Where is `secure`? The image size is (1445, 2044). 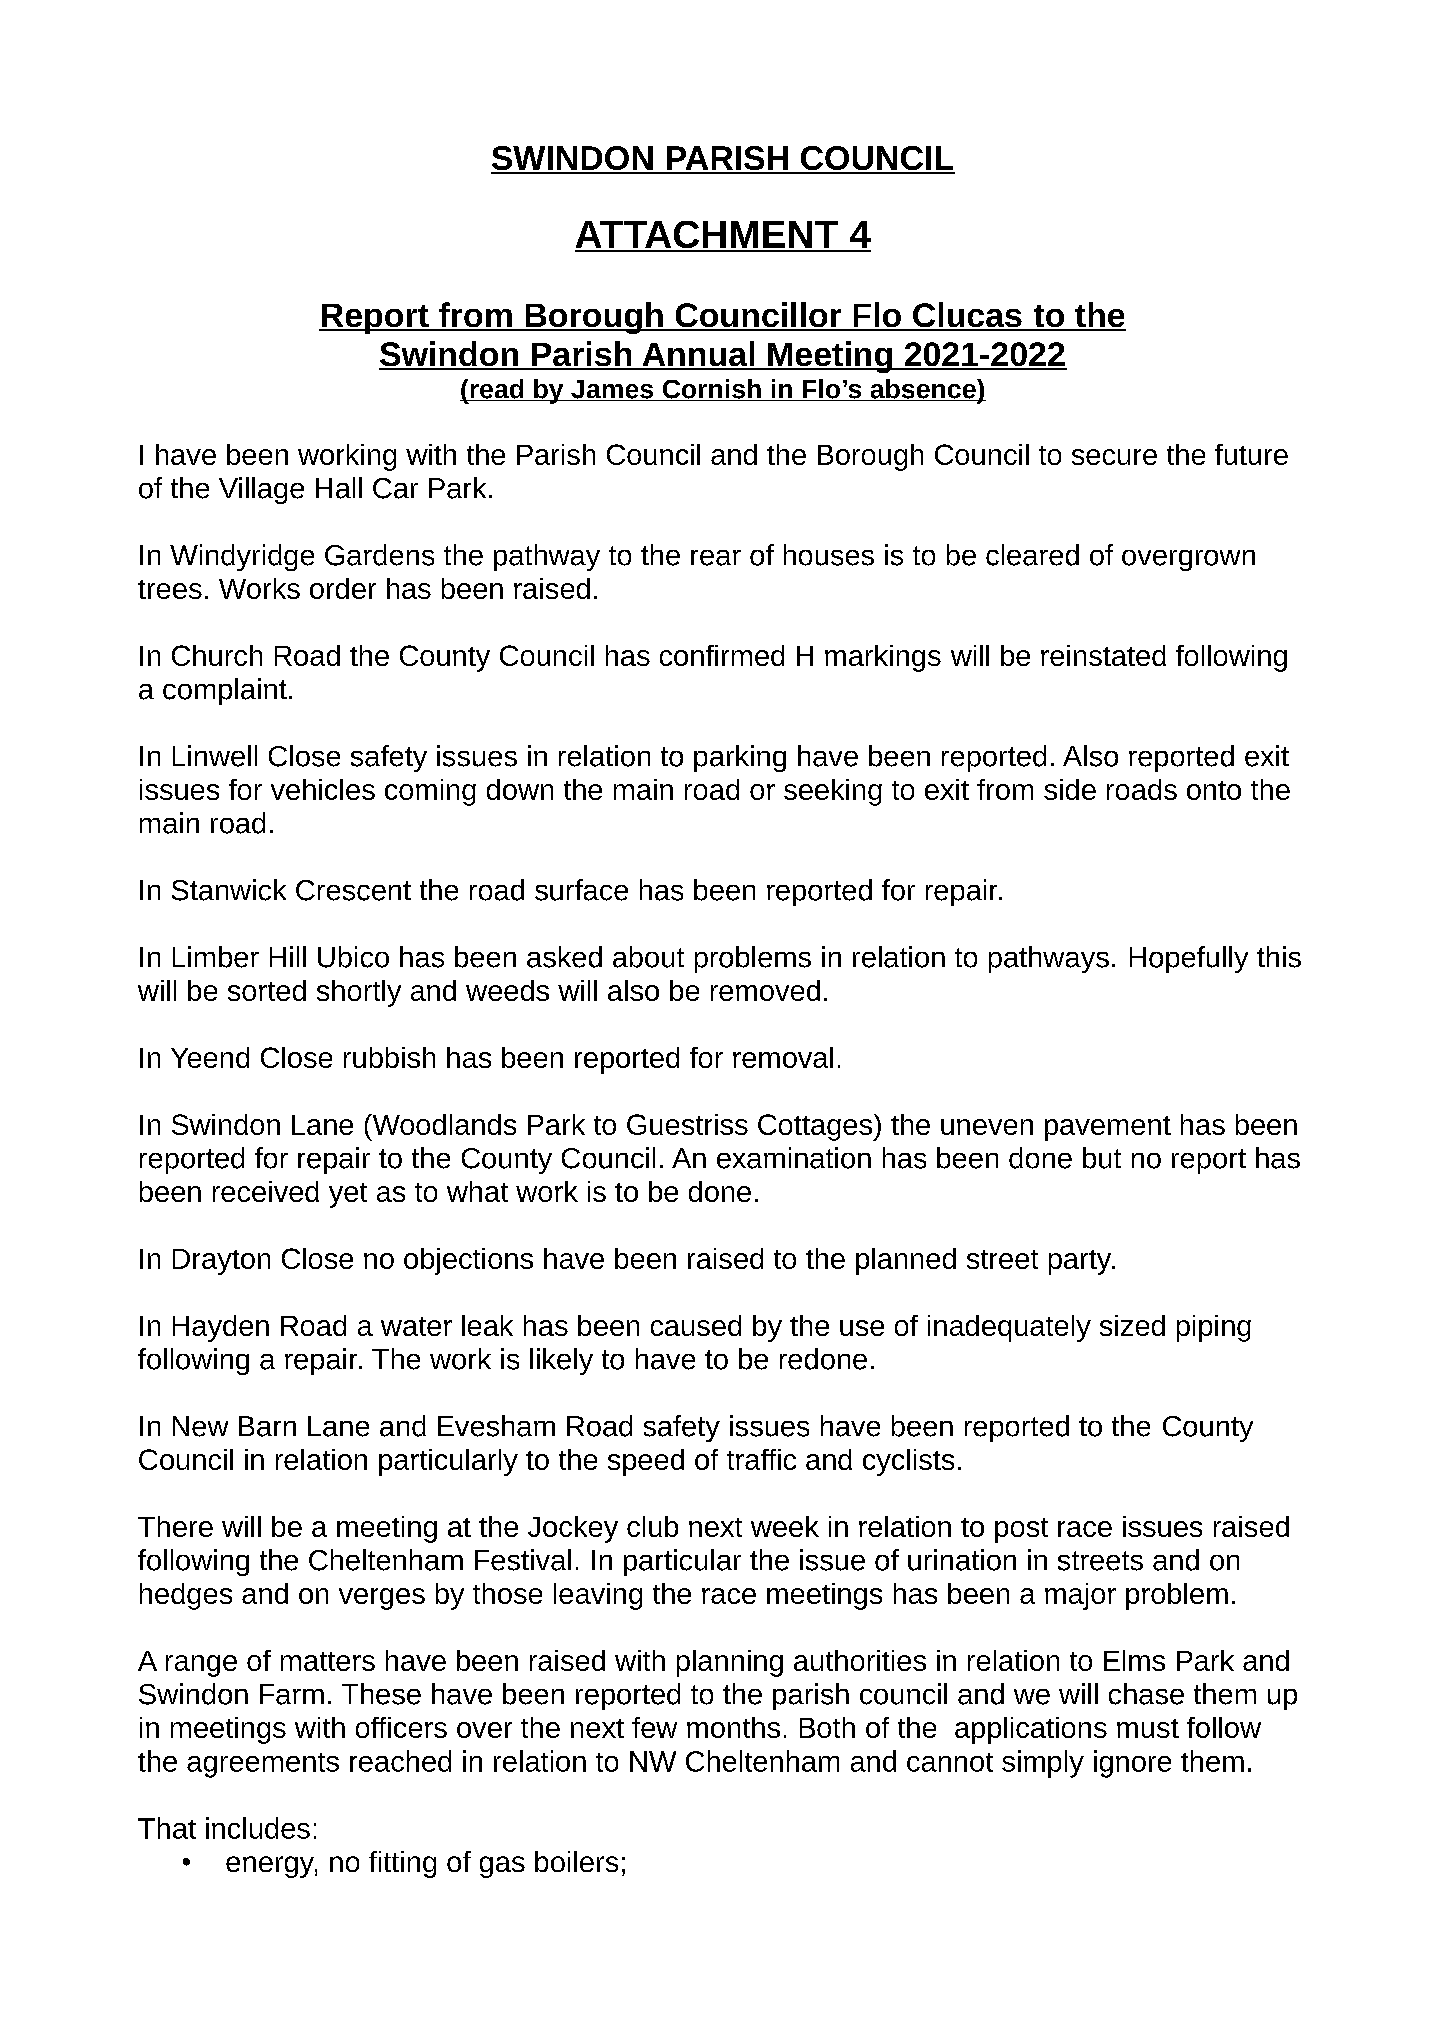 secure is located at coordinates (1114, 457).
